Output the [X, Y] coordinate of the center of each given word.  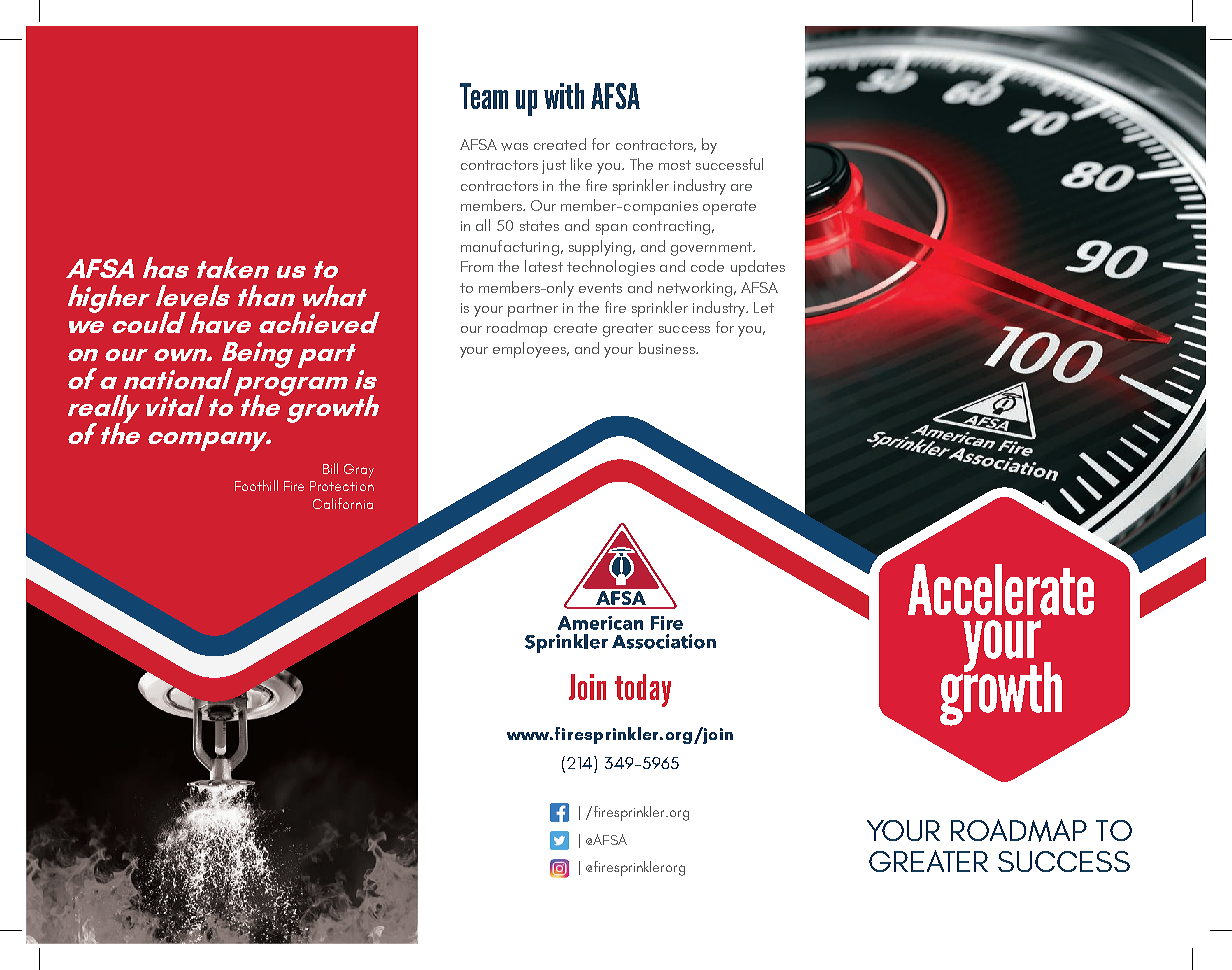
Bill [330, 468]
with [564, 96]
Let [764, 307]
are [741, 187]
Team [484, 96]
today [643, 690]
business [668, 348]
